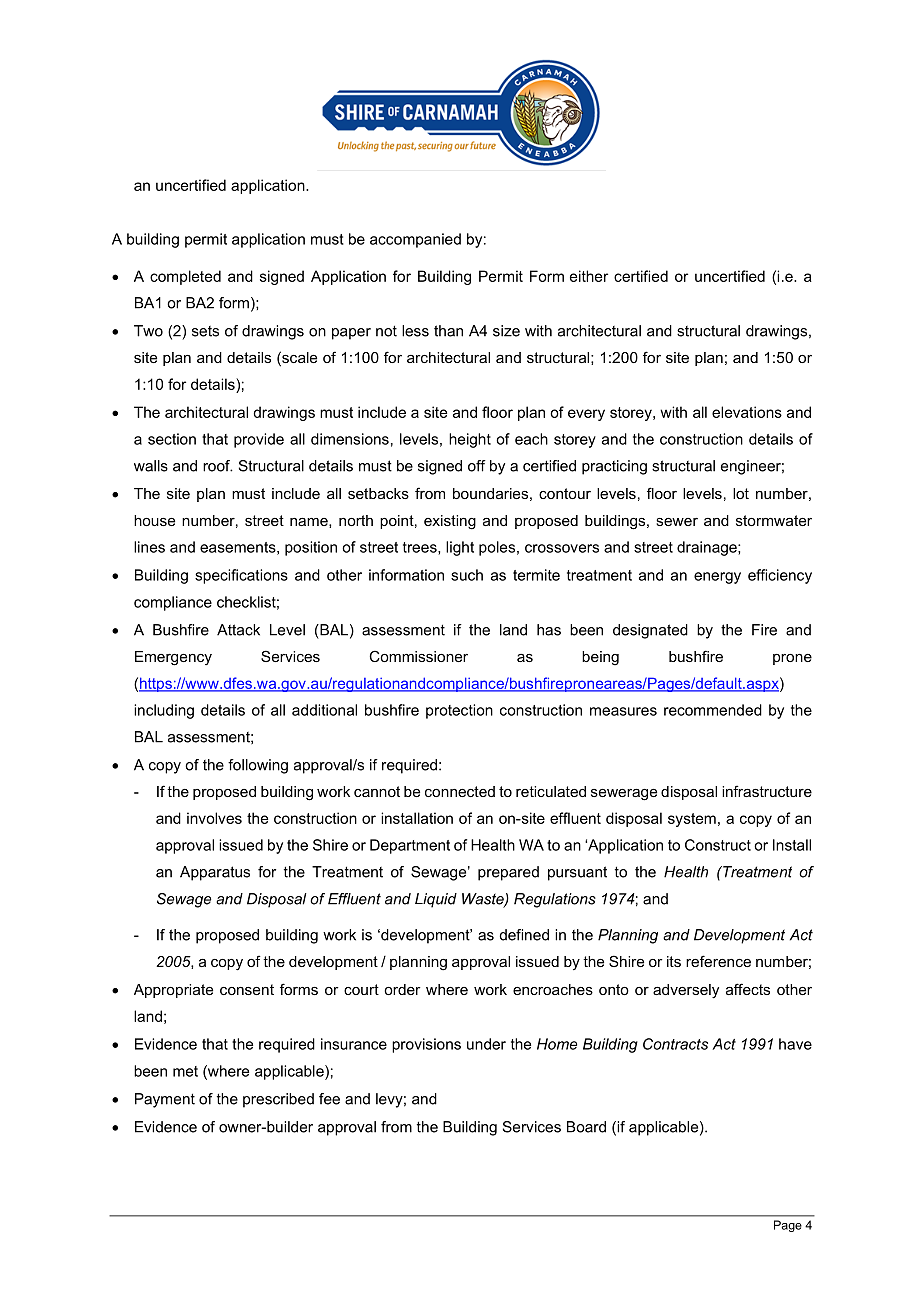 The width and height of the screenshot is (924, 1308). Describe the element at coordinates (460, 791) in the screenshot. I see `connected` at that location.
